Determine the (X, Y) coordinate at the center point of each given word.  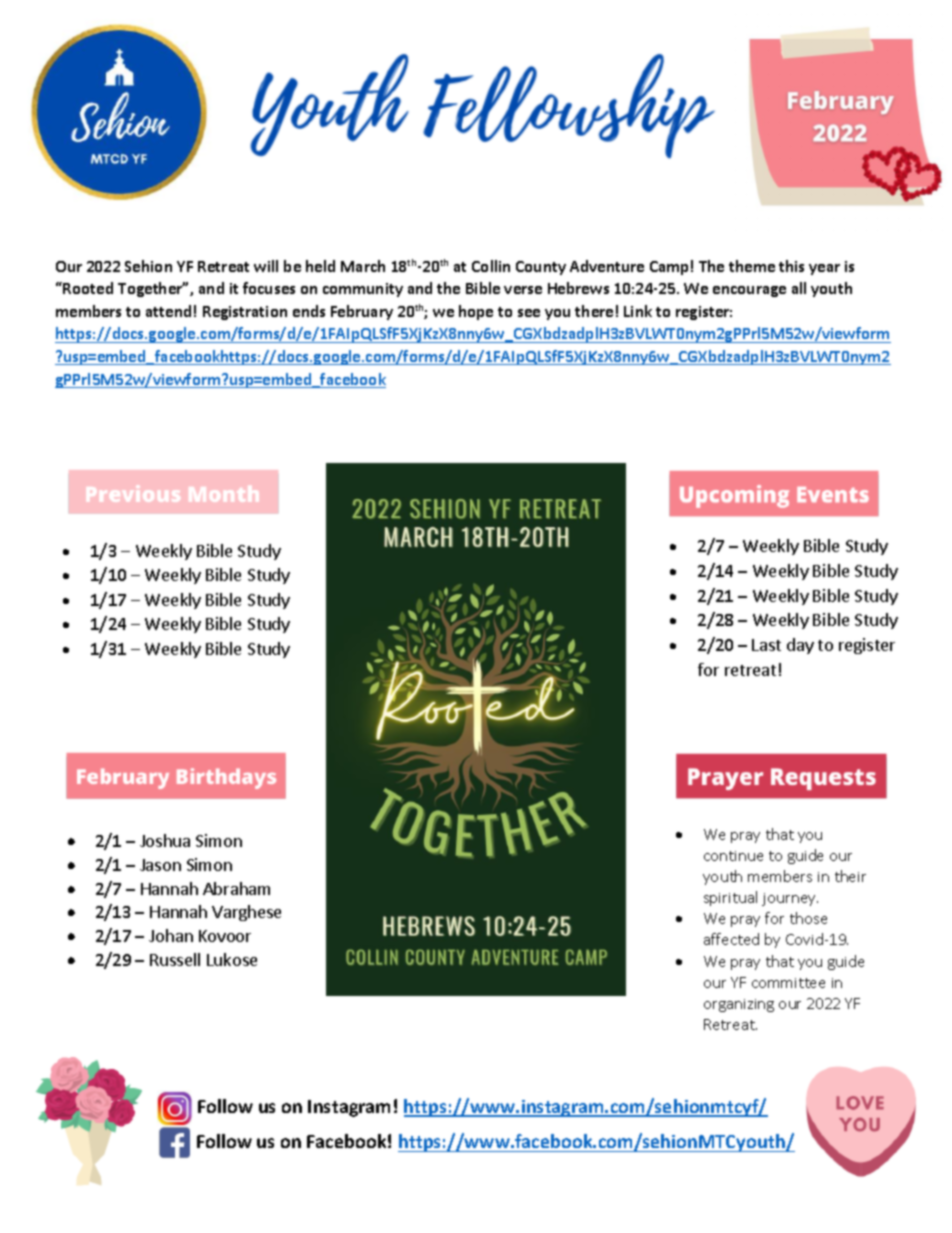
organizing (739, 1005)
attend (168, 311)
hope (476, 312)
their (850, 876)
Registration (245, 313)
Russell (175, 959)
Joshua (165, 840)
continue (733, 856)
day (800, 646)
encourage (749, 291)
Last (766, 645)
